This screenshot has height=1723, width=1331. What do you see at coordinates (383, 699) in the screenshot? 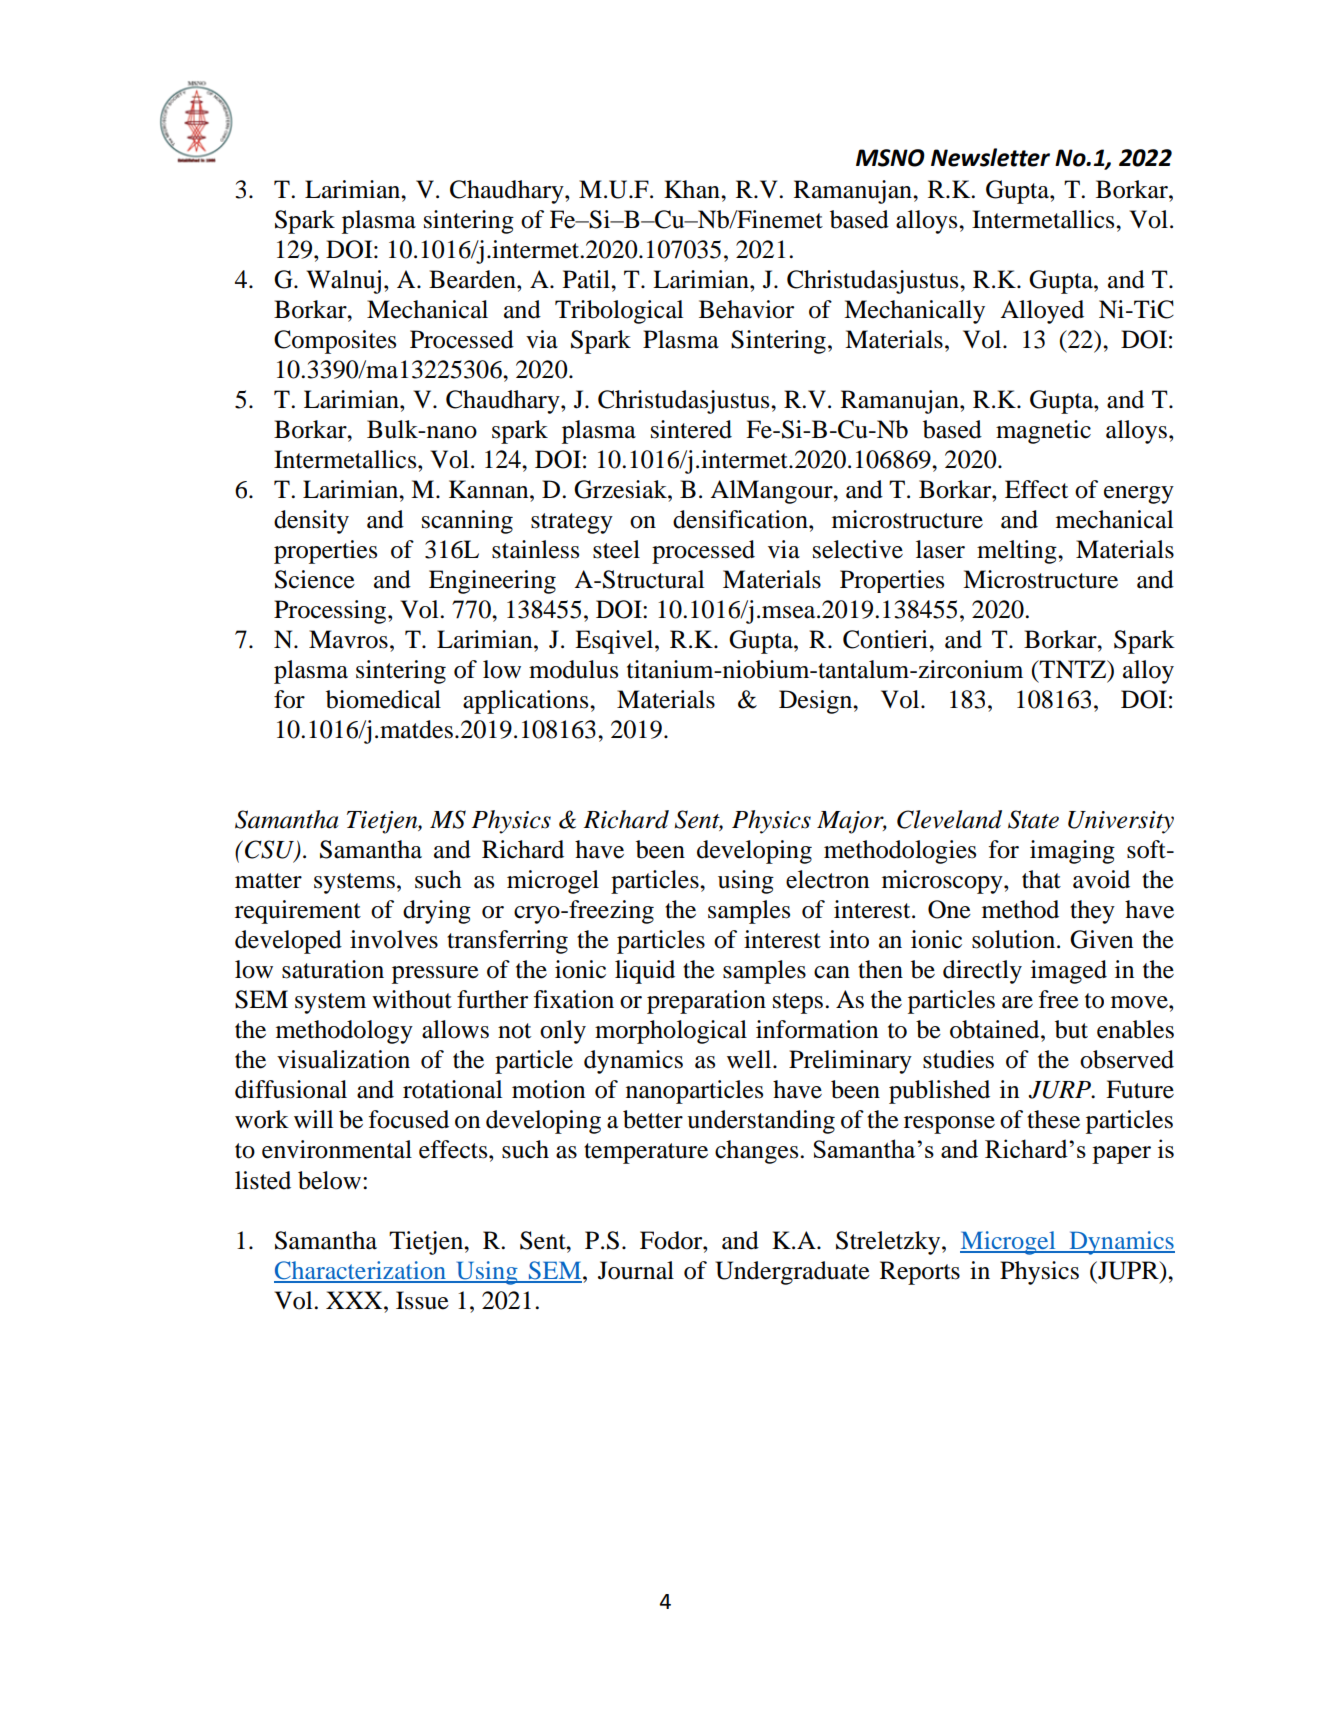
I see `biomedical` at bounding box center [383, 699].
